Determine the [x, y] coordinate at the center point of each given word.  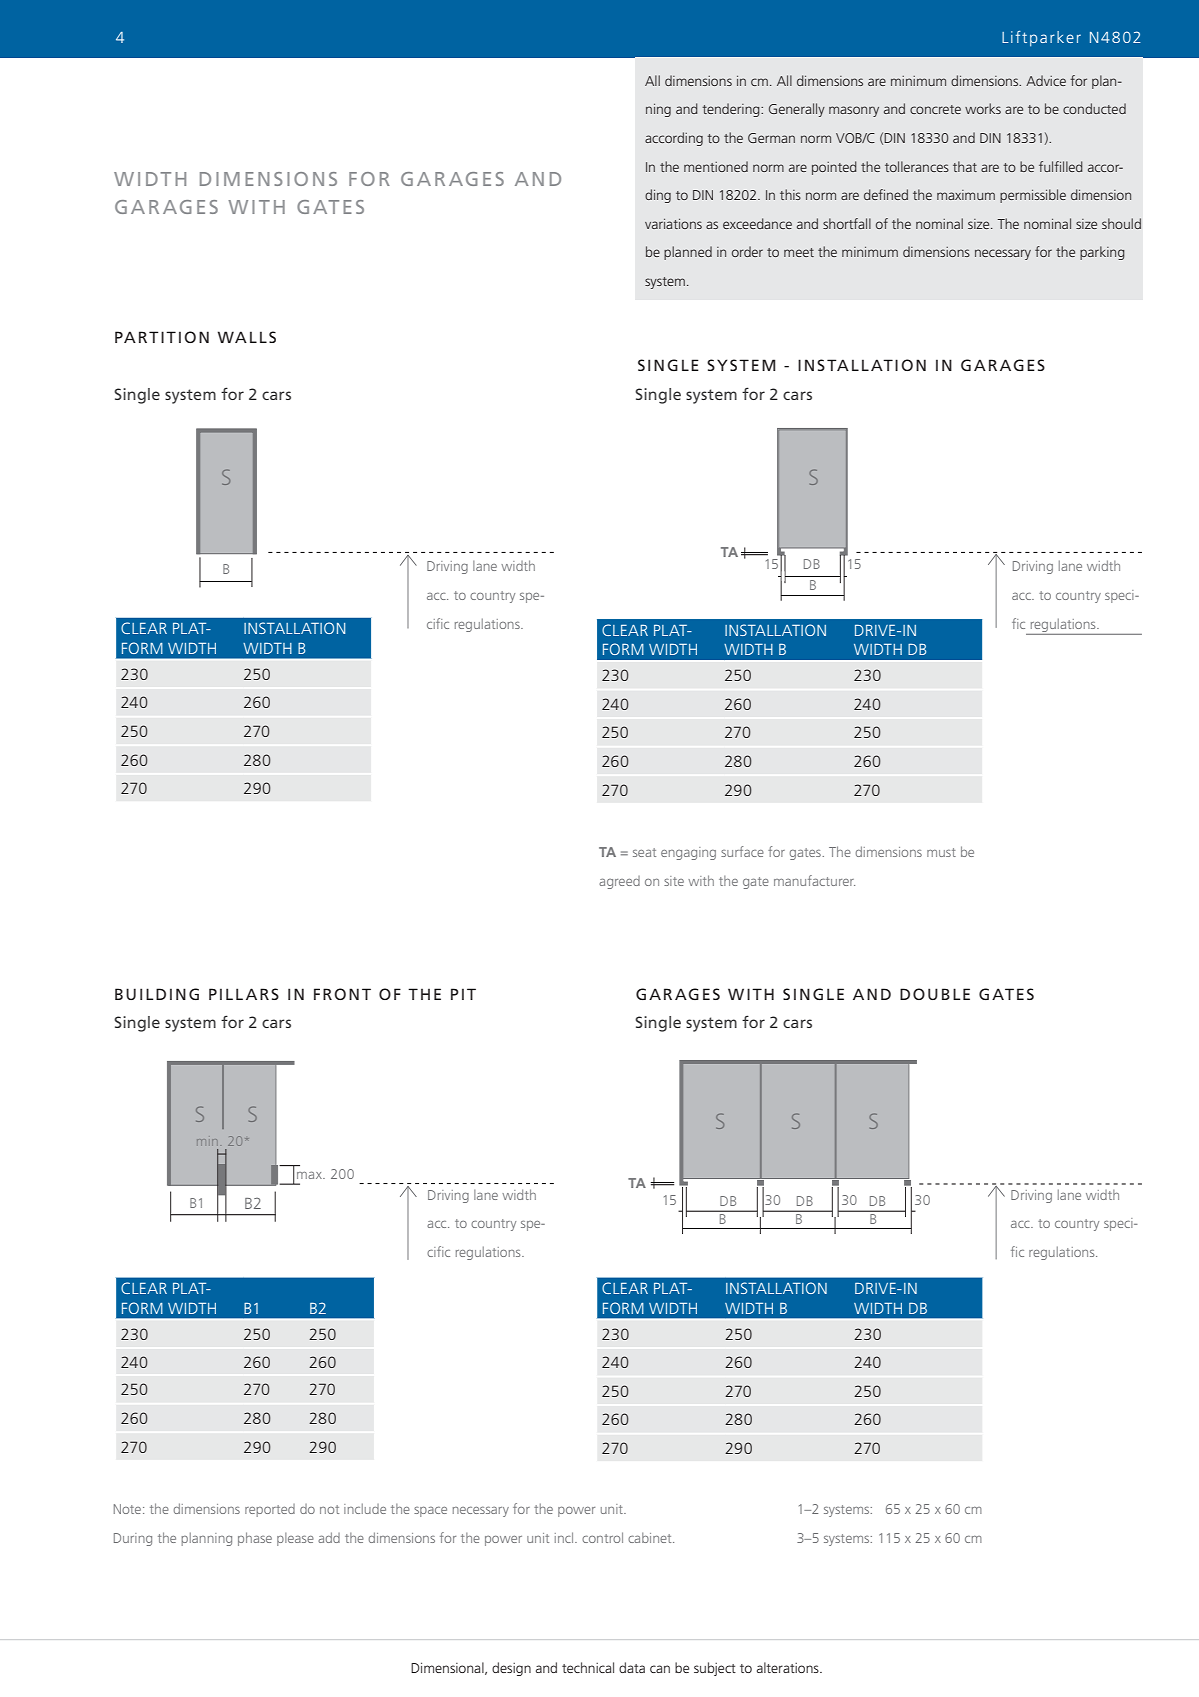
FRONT [342, 994]
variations [673, 224]
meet [799, 252]
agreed [619, 882]
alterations [789, 1667]
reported [270, 1510]
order [747, 251]
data [632, 1667]
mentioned [716, 166]
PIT [463, 994]
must [941, 852]
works [983, 108]
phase [255, 1539]
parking [1102, 253]
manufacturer [814, 880]
